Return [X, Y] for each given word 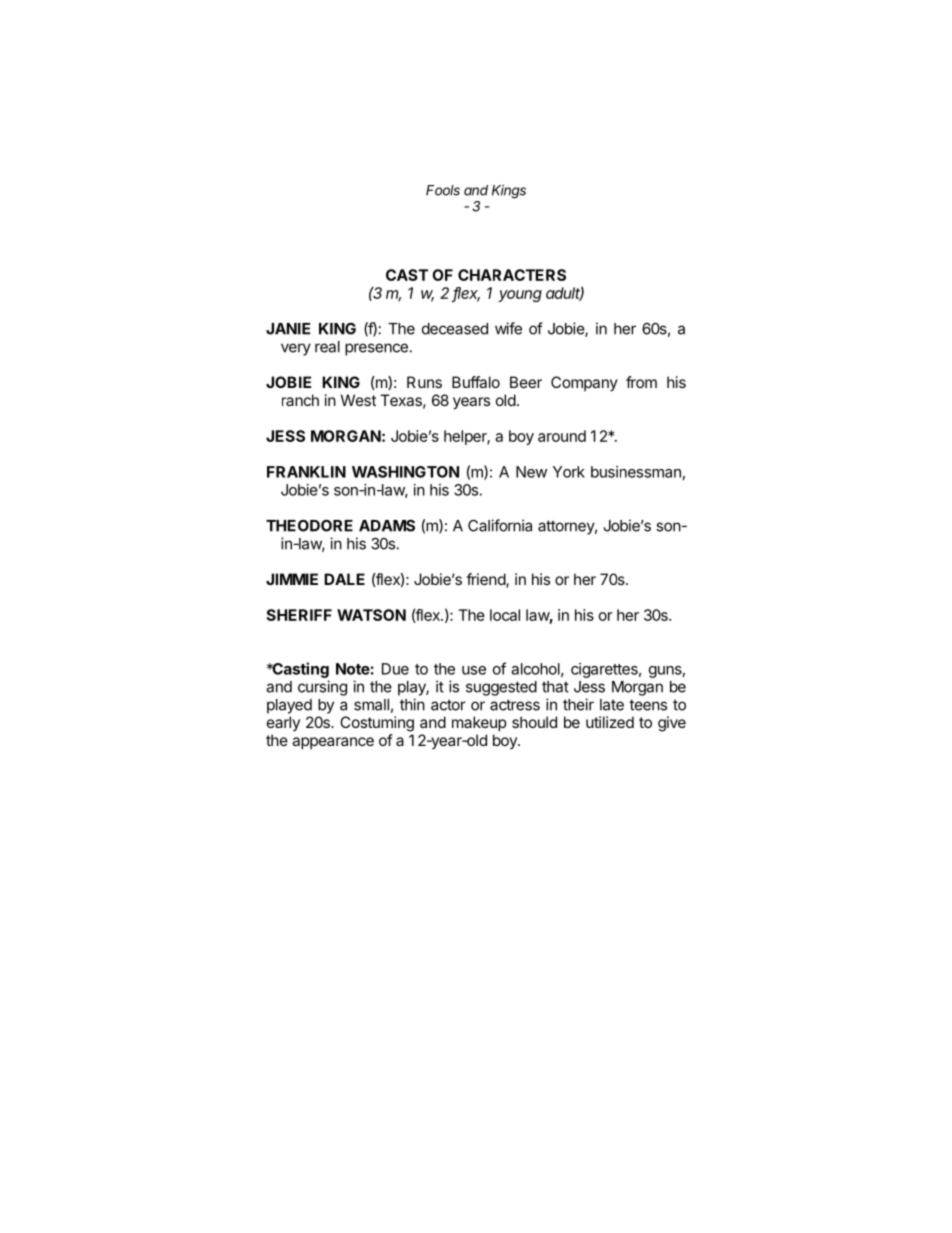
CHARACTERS [512, 275]
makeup [479, 723]
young [520, 296]
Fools [443, 190]
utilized [610, 722]
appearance [333, 743]
